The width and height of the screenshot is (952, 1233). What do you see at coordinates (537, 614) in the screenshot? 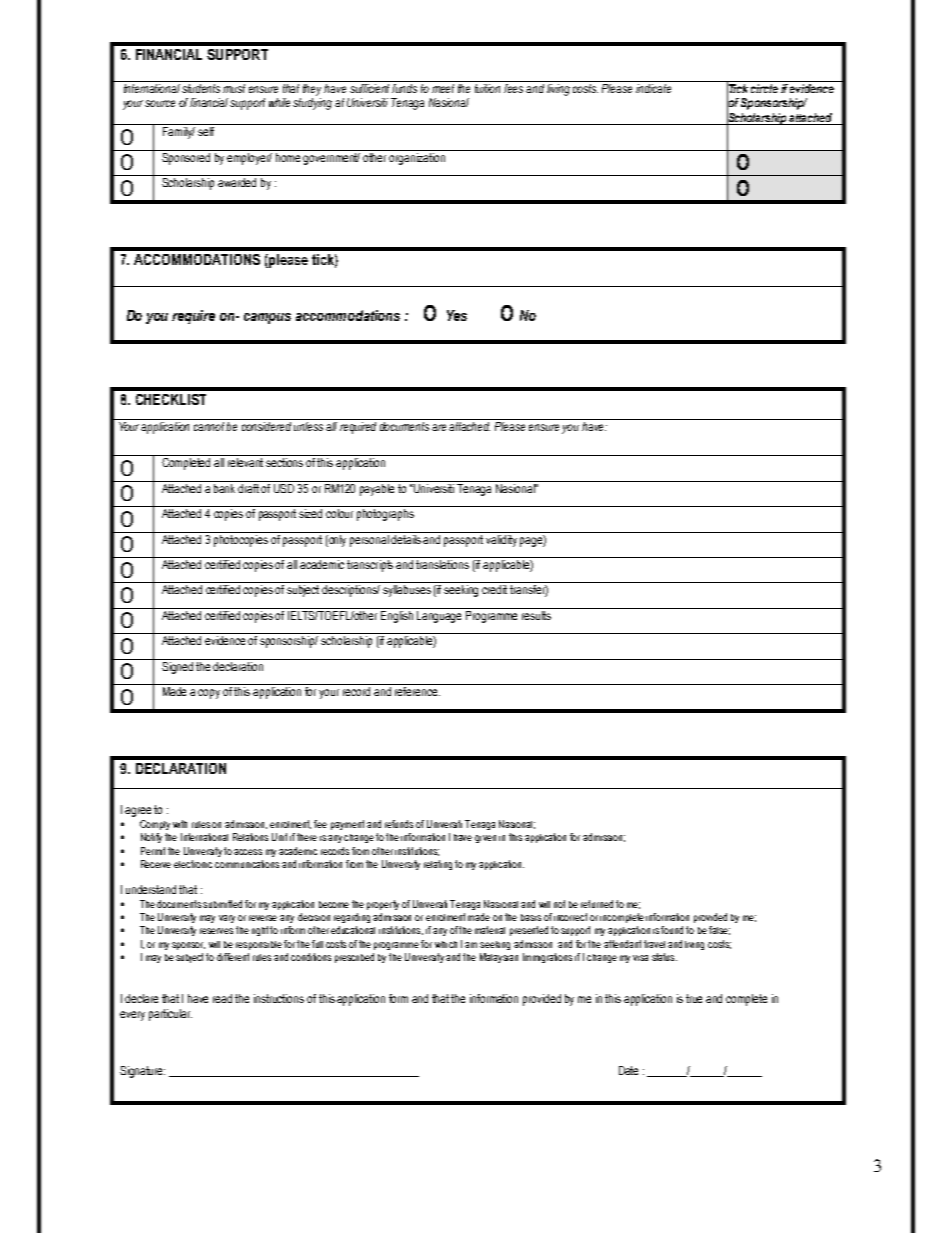
I see `results` at bounding box center [537, 614].
